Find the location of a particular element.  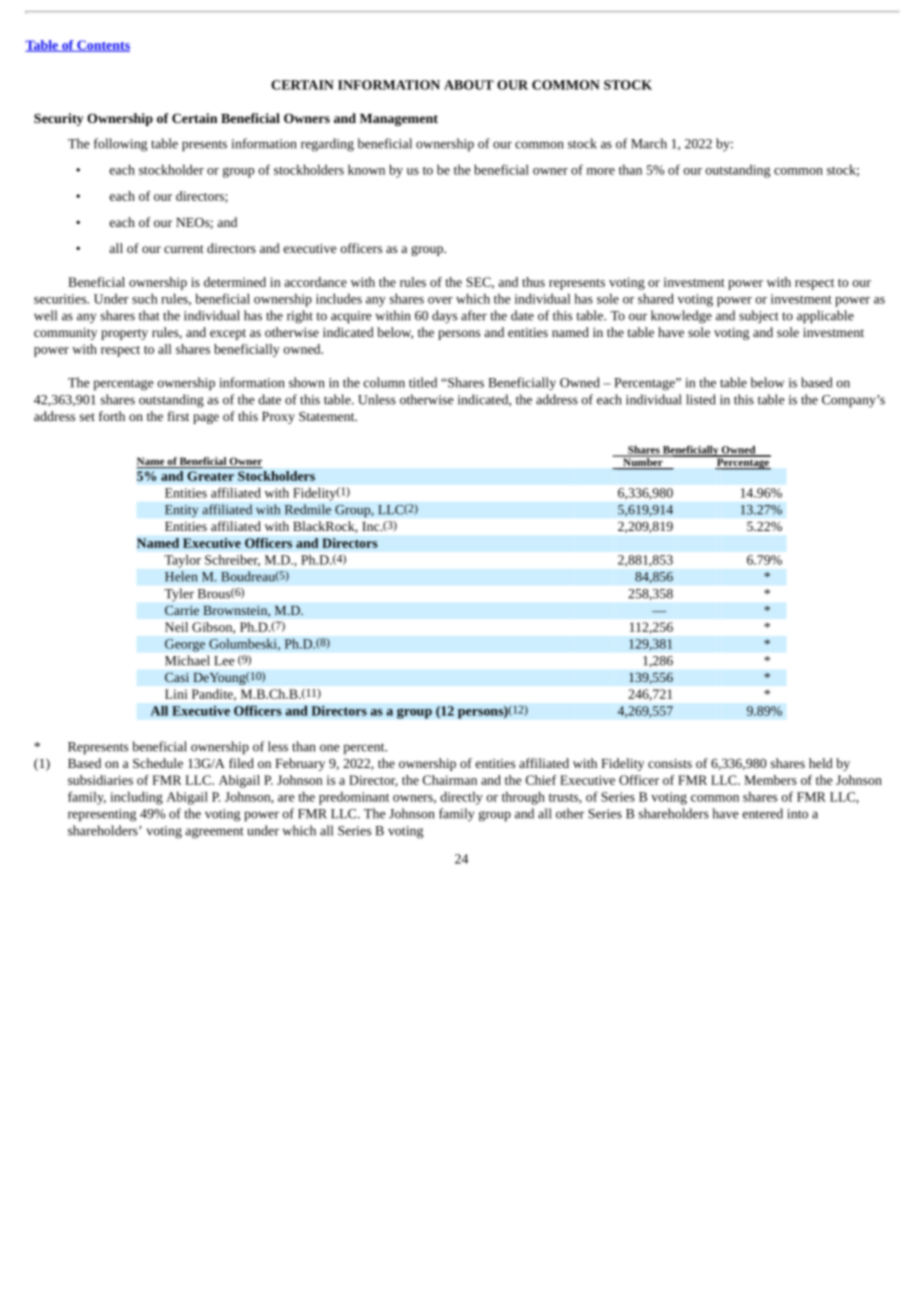

Contents is located at coordinates (102, 46).
